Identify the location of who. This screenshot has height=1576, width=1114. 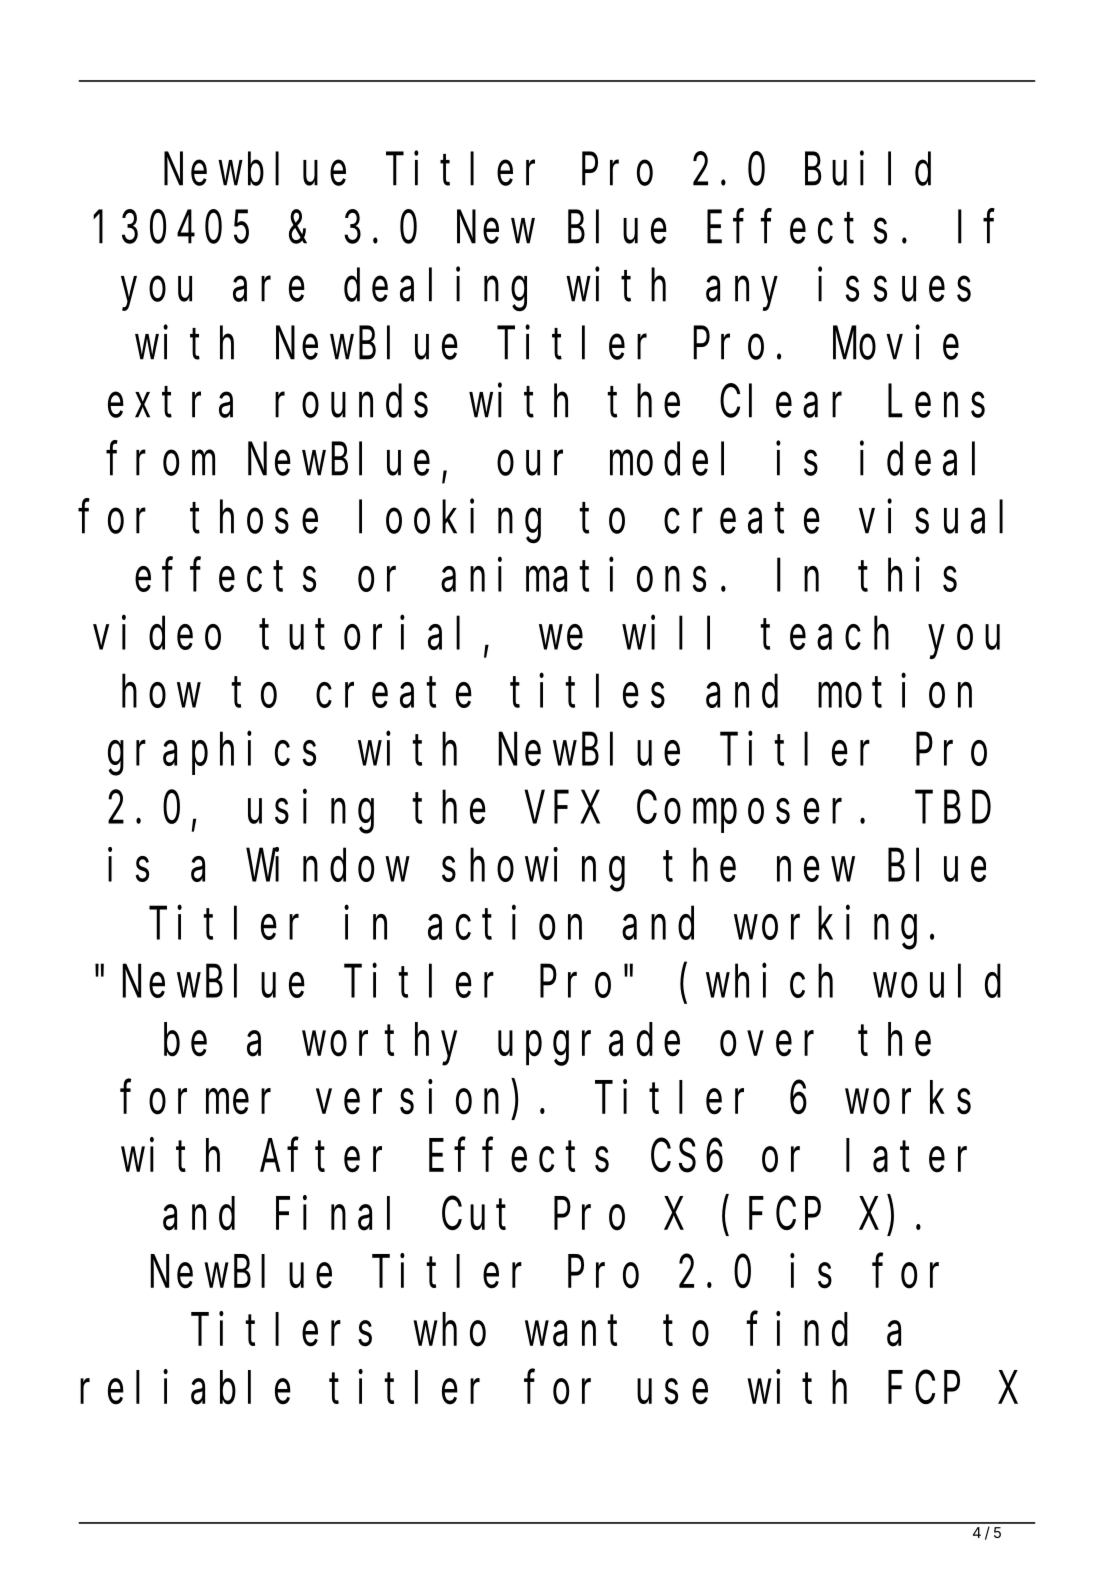
(449, 1330).
